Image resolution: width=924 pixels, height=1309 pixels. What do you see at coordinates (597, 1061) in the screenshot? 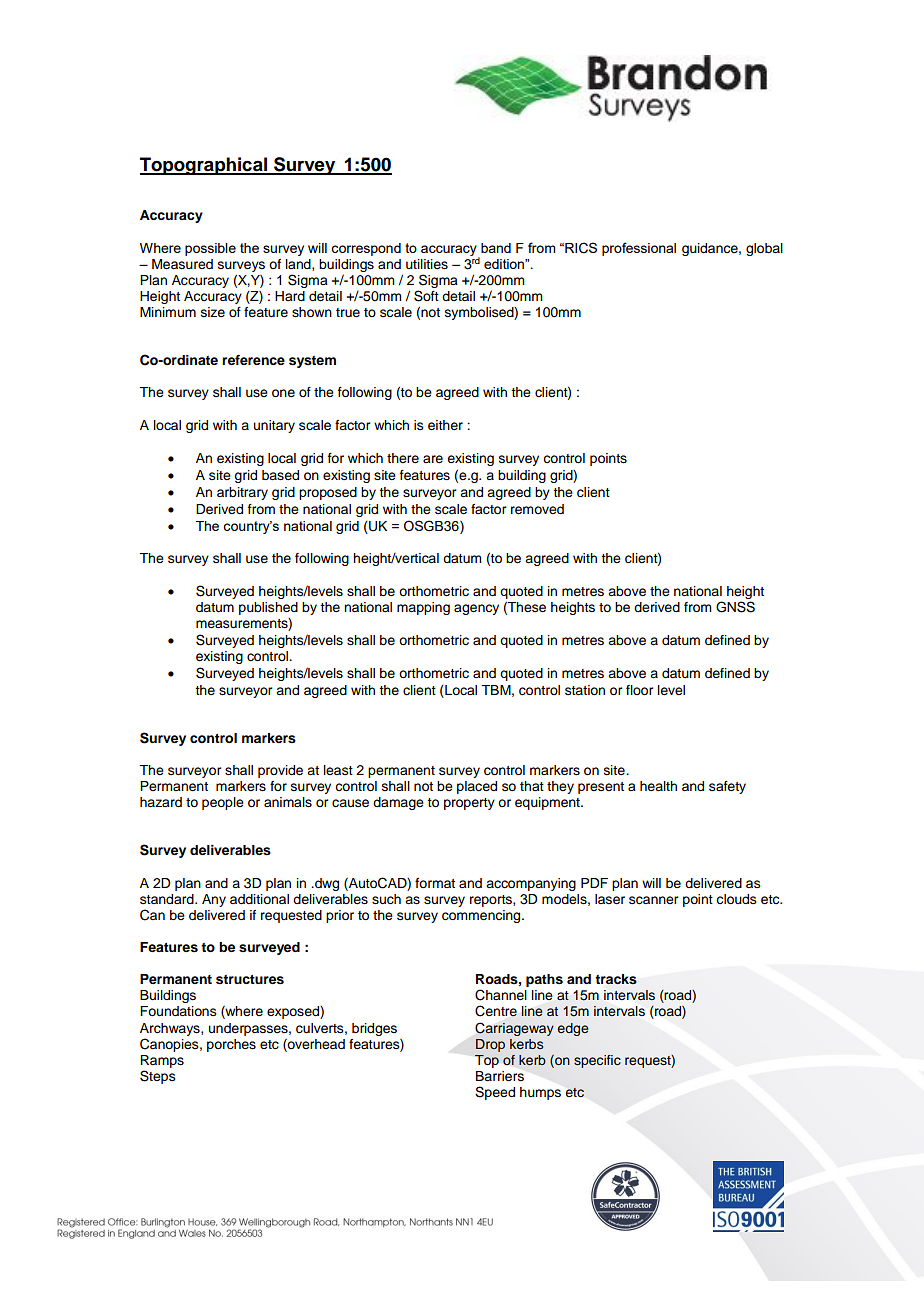
I see `specific` at bounding box center [597, 1061].
